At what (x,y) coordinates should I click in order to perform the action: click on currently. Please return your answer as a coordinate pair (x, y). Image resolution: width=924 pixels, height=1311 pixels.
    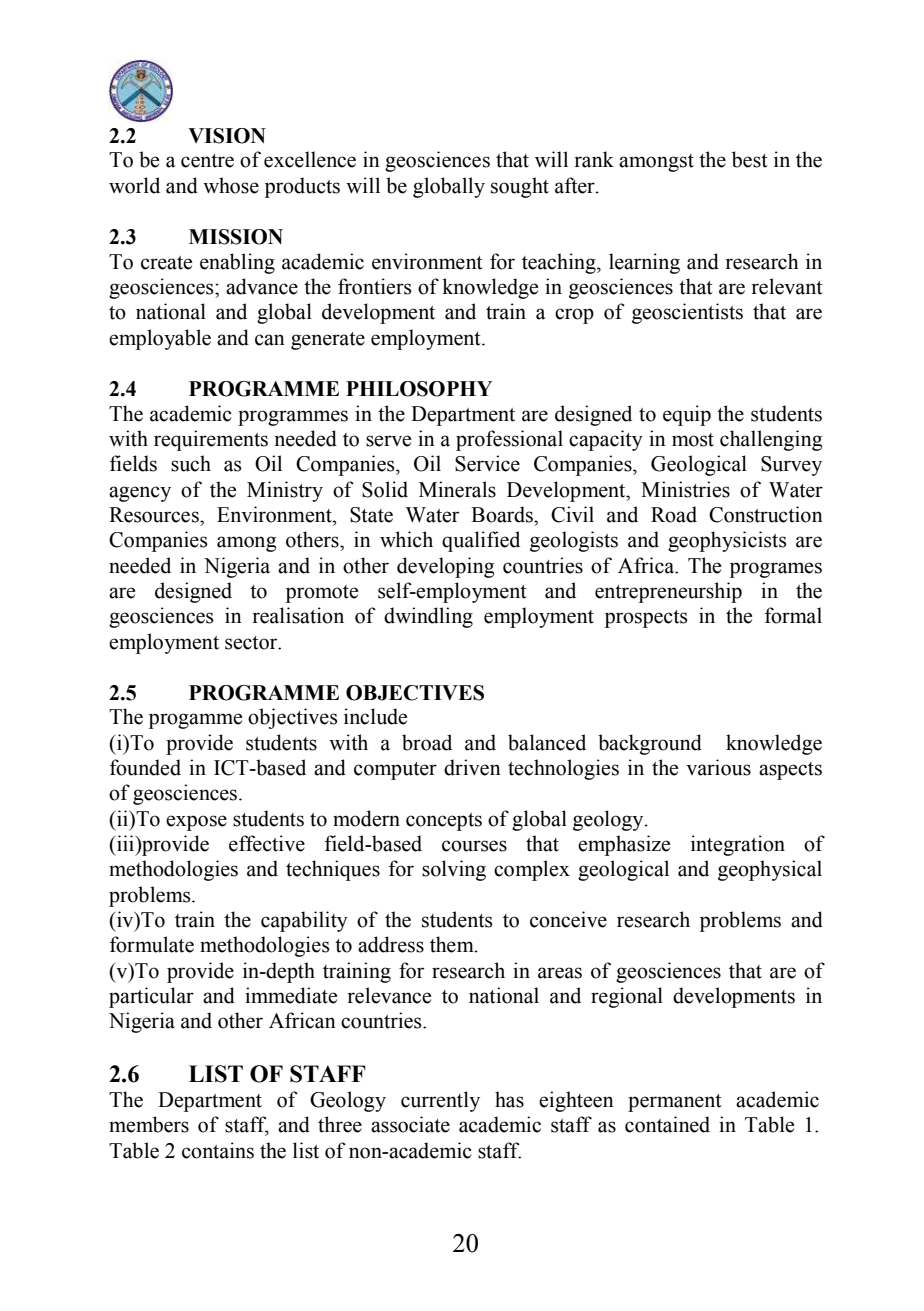
    Looking at the image, I should click on (440, 1101).
